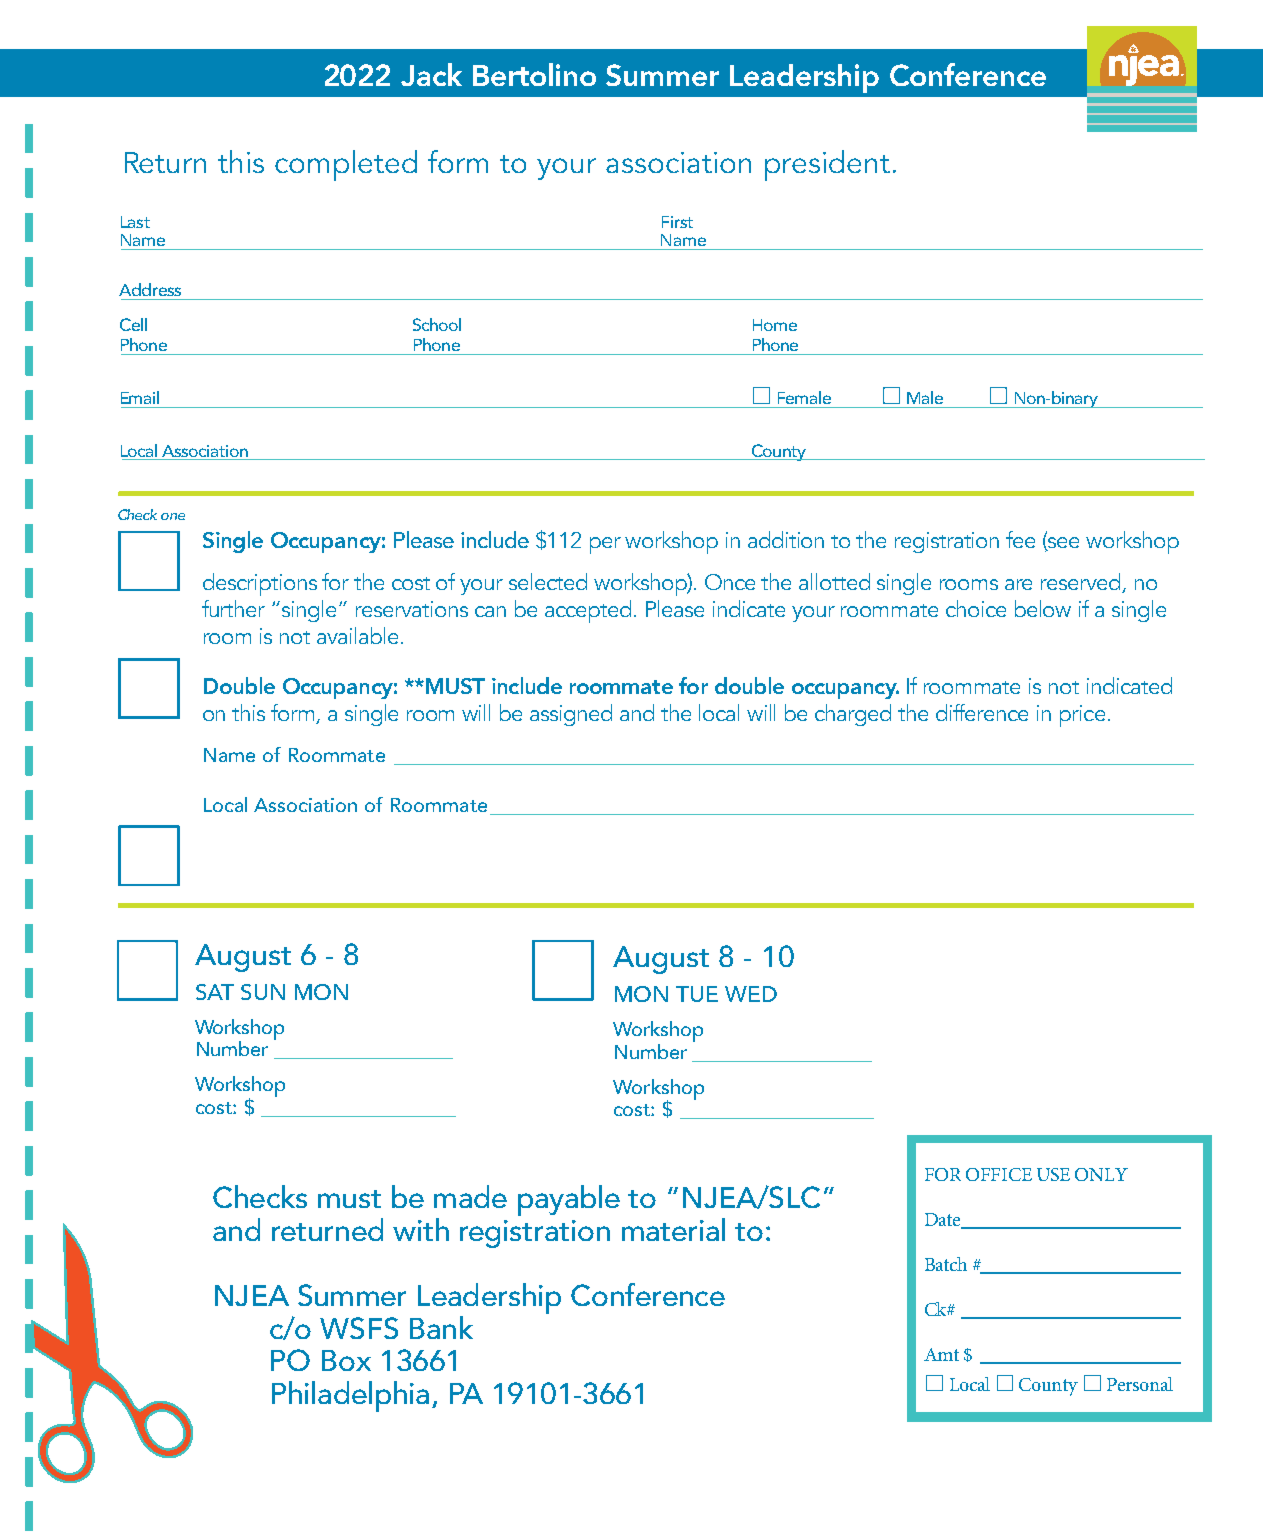  I want to click on Home, so click(775, 325).
